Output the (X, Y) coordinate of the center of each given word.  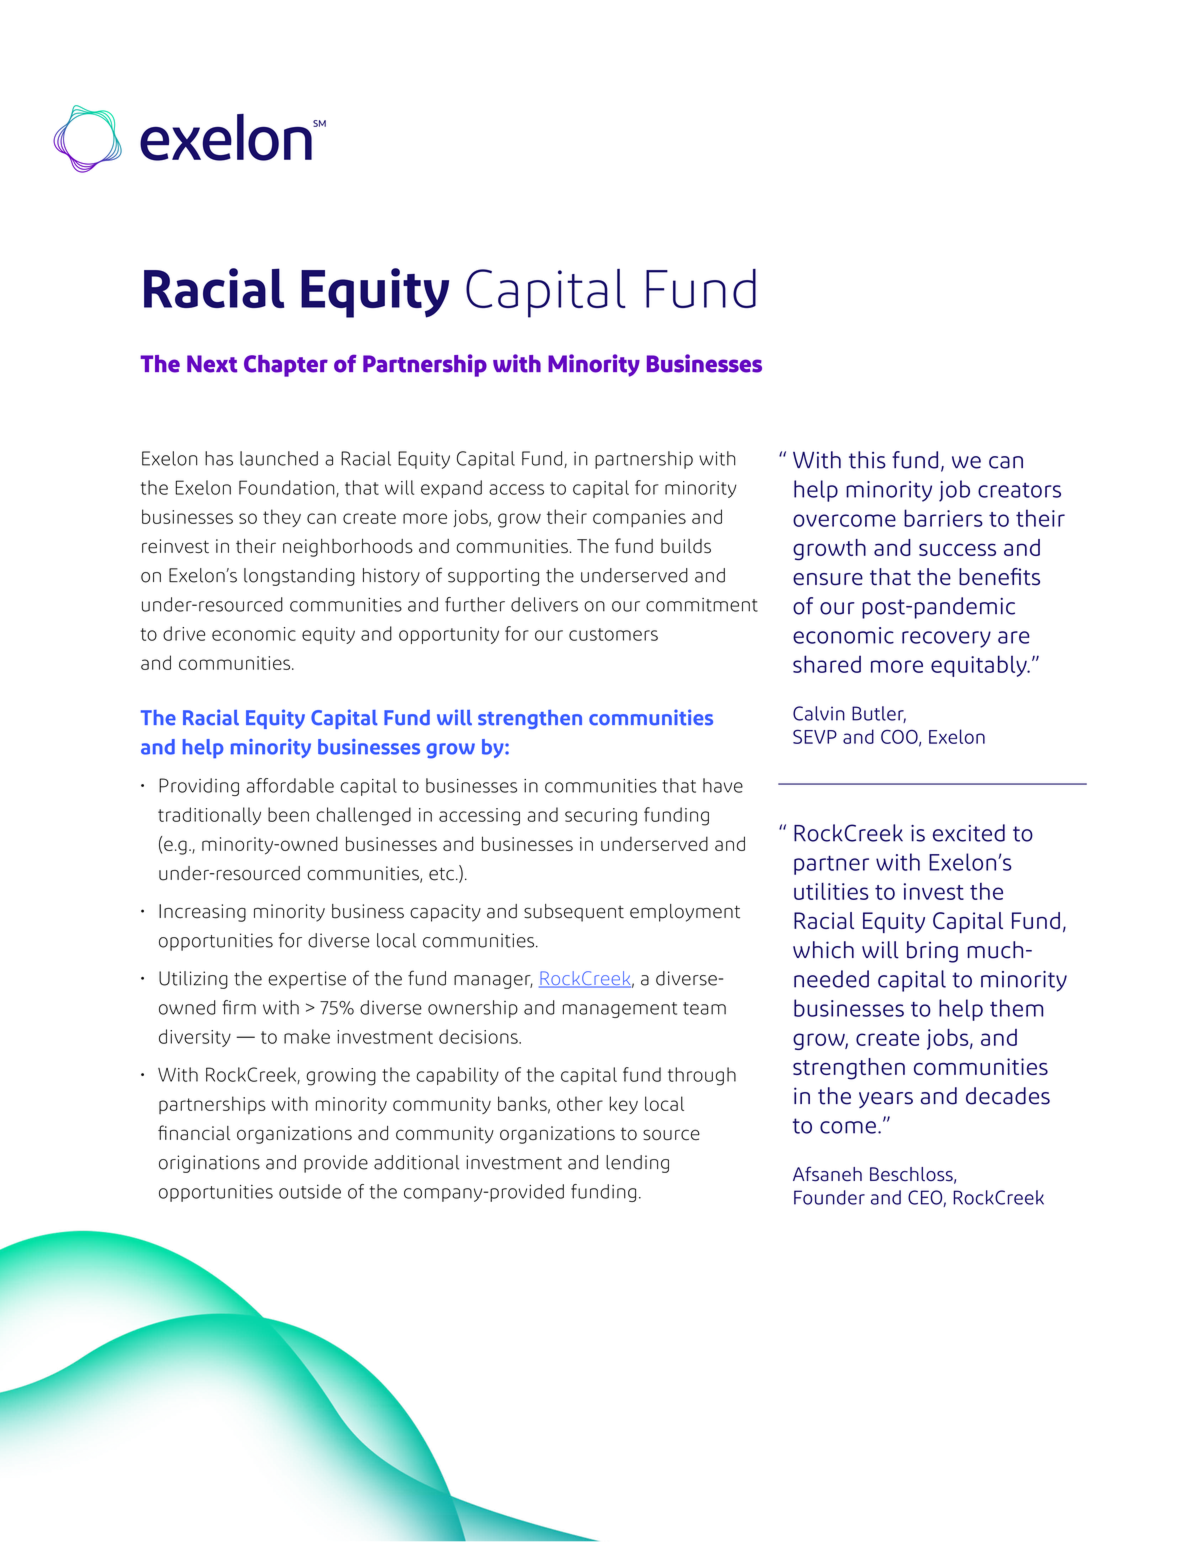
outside (310, 1191)
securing (601, 817)
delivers (544, 604)
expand (451, 489)
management (620, 1010)
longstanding (299, 577)
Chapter (286, 366)
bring (932, 952)
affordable (290, 785)
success (957, 549)
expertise (307, 980)
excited (969, 833)
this (867, 460)
